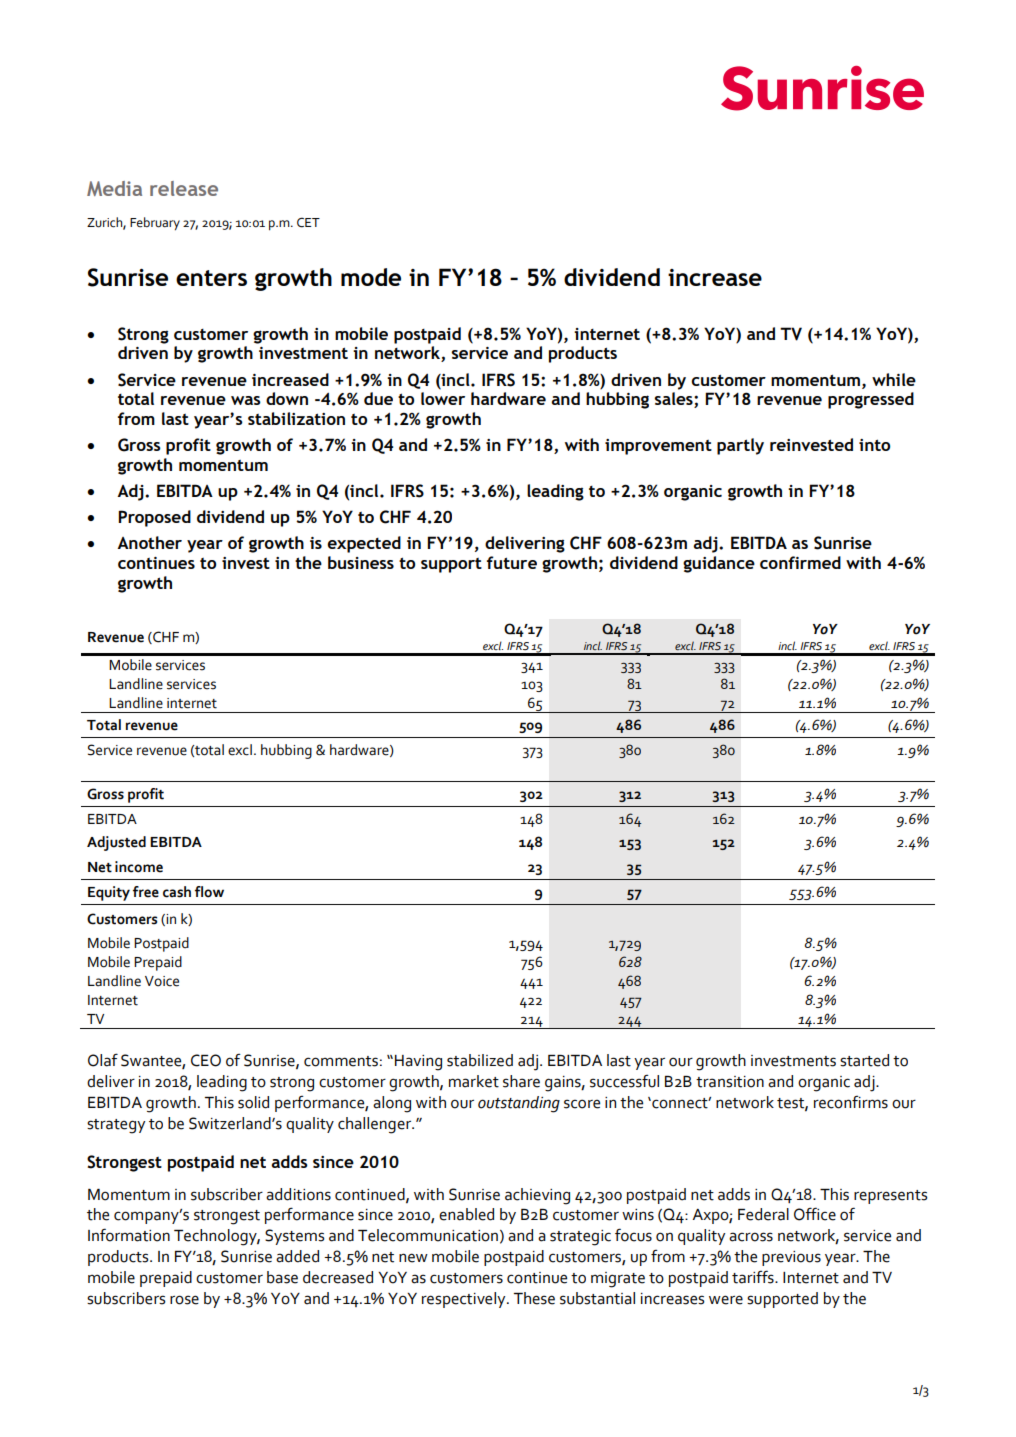  Describe the element at coordinates (512, 562) in the screenshot. I see `future` at that location.
